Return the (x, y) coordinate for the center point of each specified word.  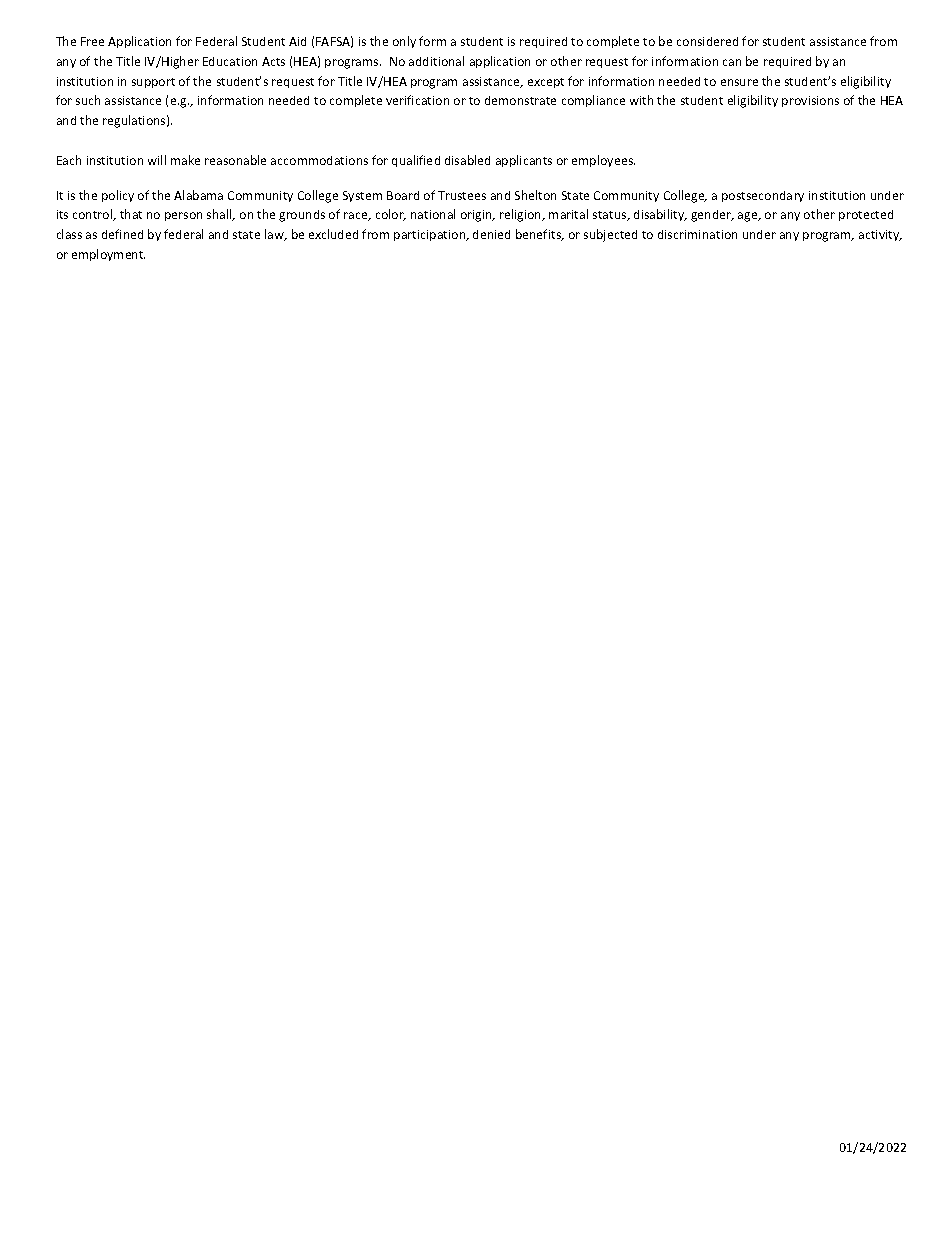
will (157, 160)
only (404, 42)
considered (707, 41)
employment (108, 255)
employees (603, 161)
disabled (467, 160)
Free (92, 41)
